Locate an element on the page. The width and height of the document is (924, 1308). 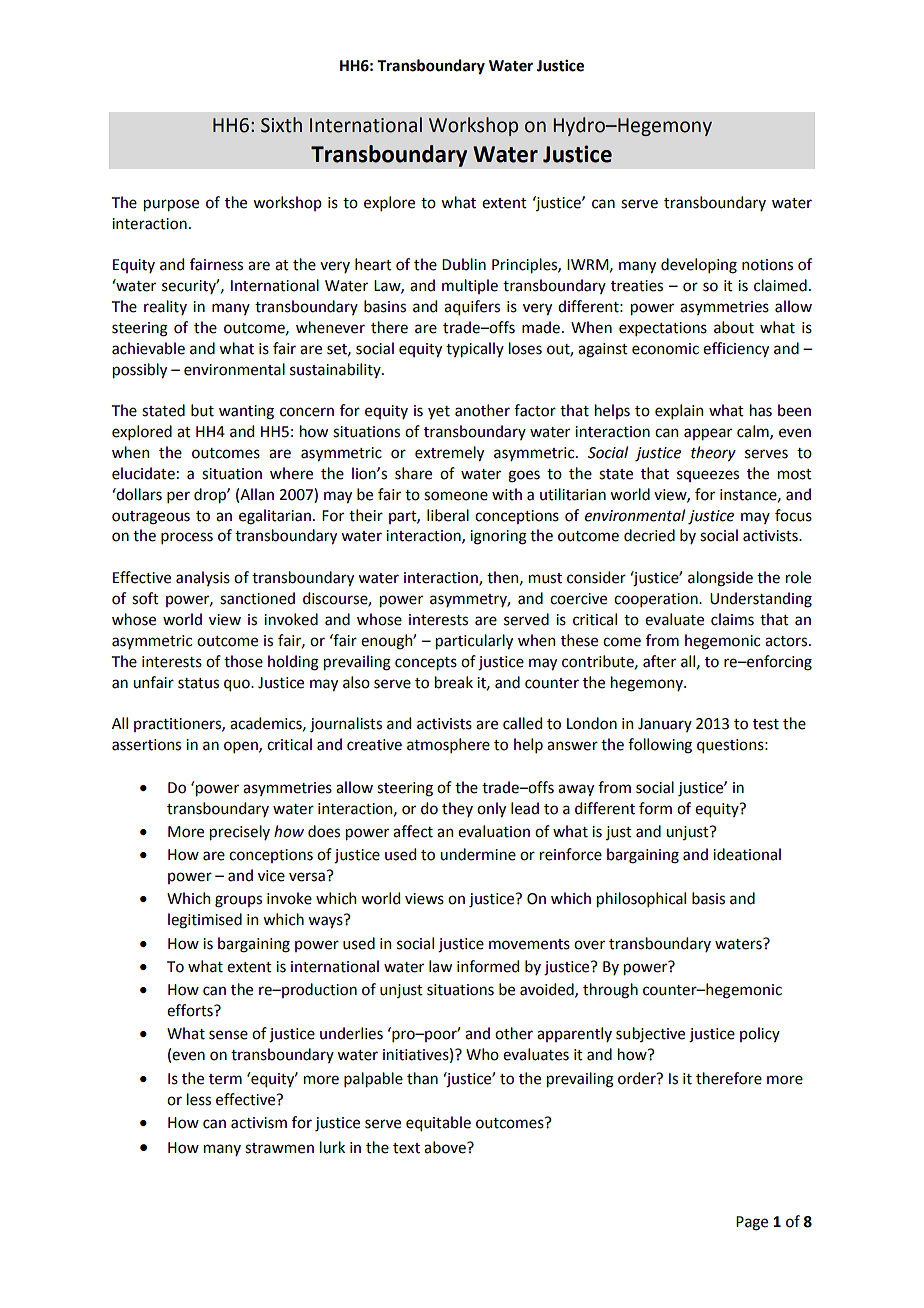
developing is located at coordinates (699, 266).
